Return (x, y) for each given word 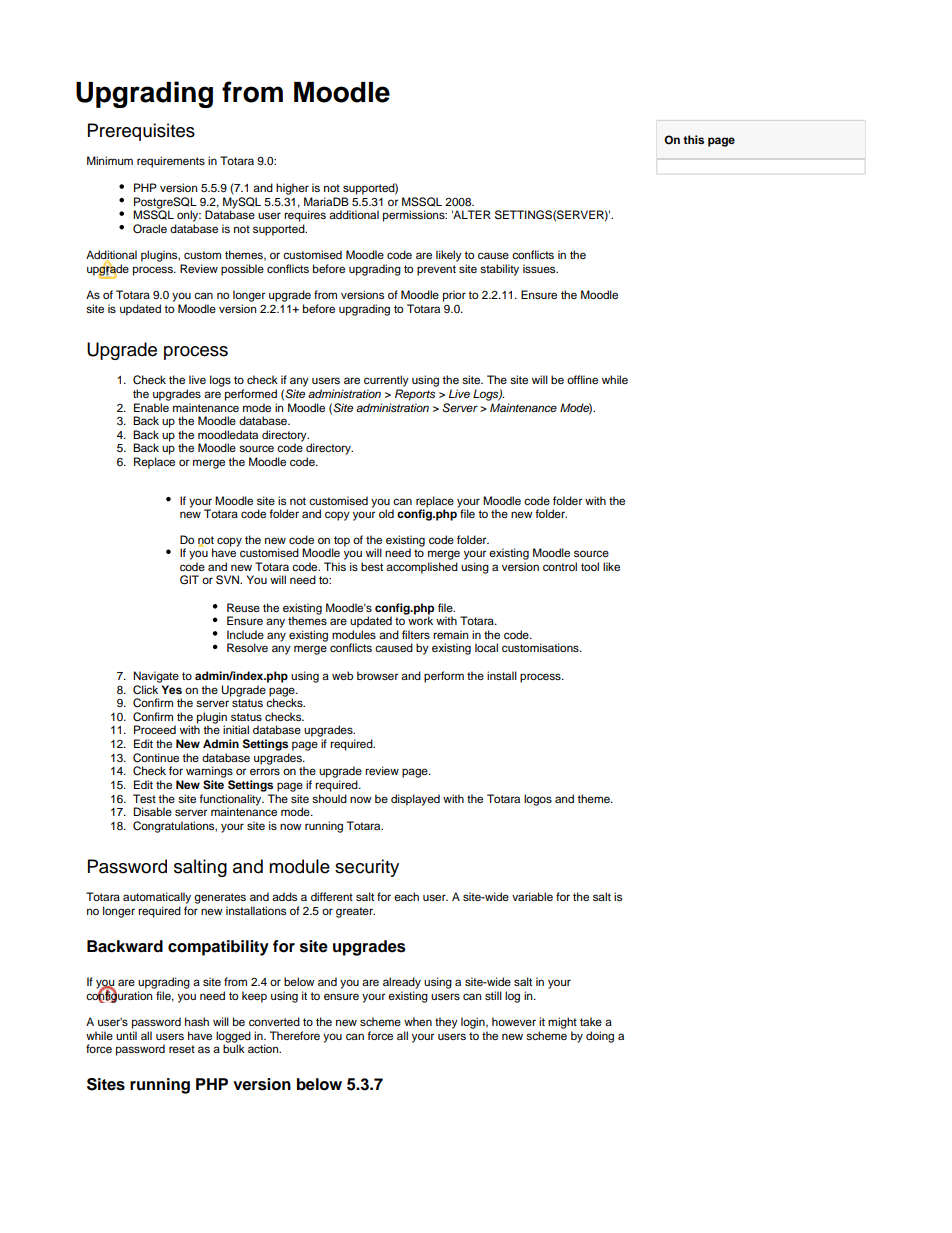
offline (582, 379)
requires (305, 216)
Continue (156, 758)
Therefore (295, 1035)
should (329, 798)
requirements (171, 162)
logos (538, 800)
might (562, 1023)
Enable (151, 407)
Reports (415, 395)
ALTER (471, 214)
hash (197, 1021)
